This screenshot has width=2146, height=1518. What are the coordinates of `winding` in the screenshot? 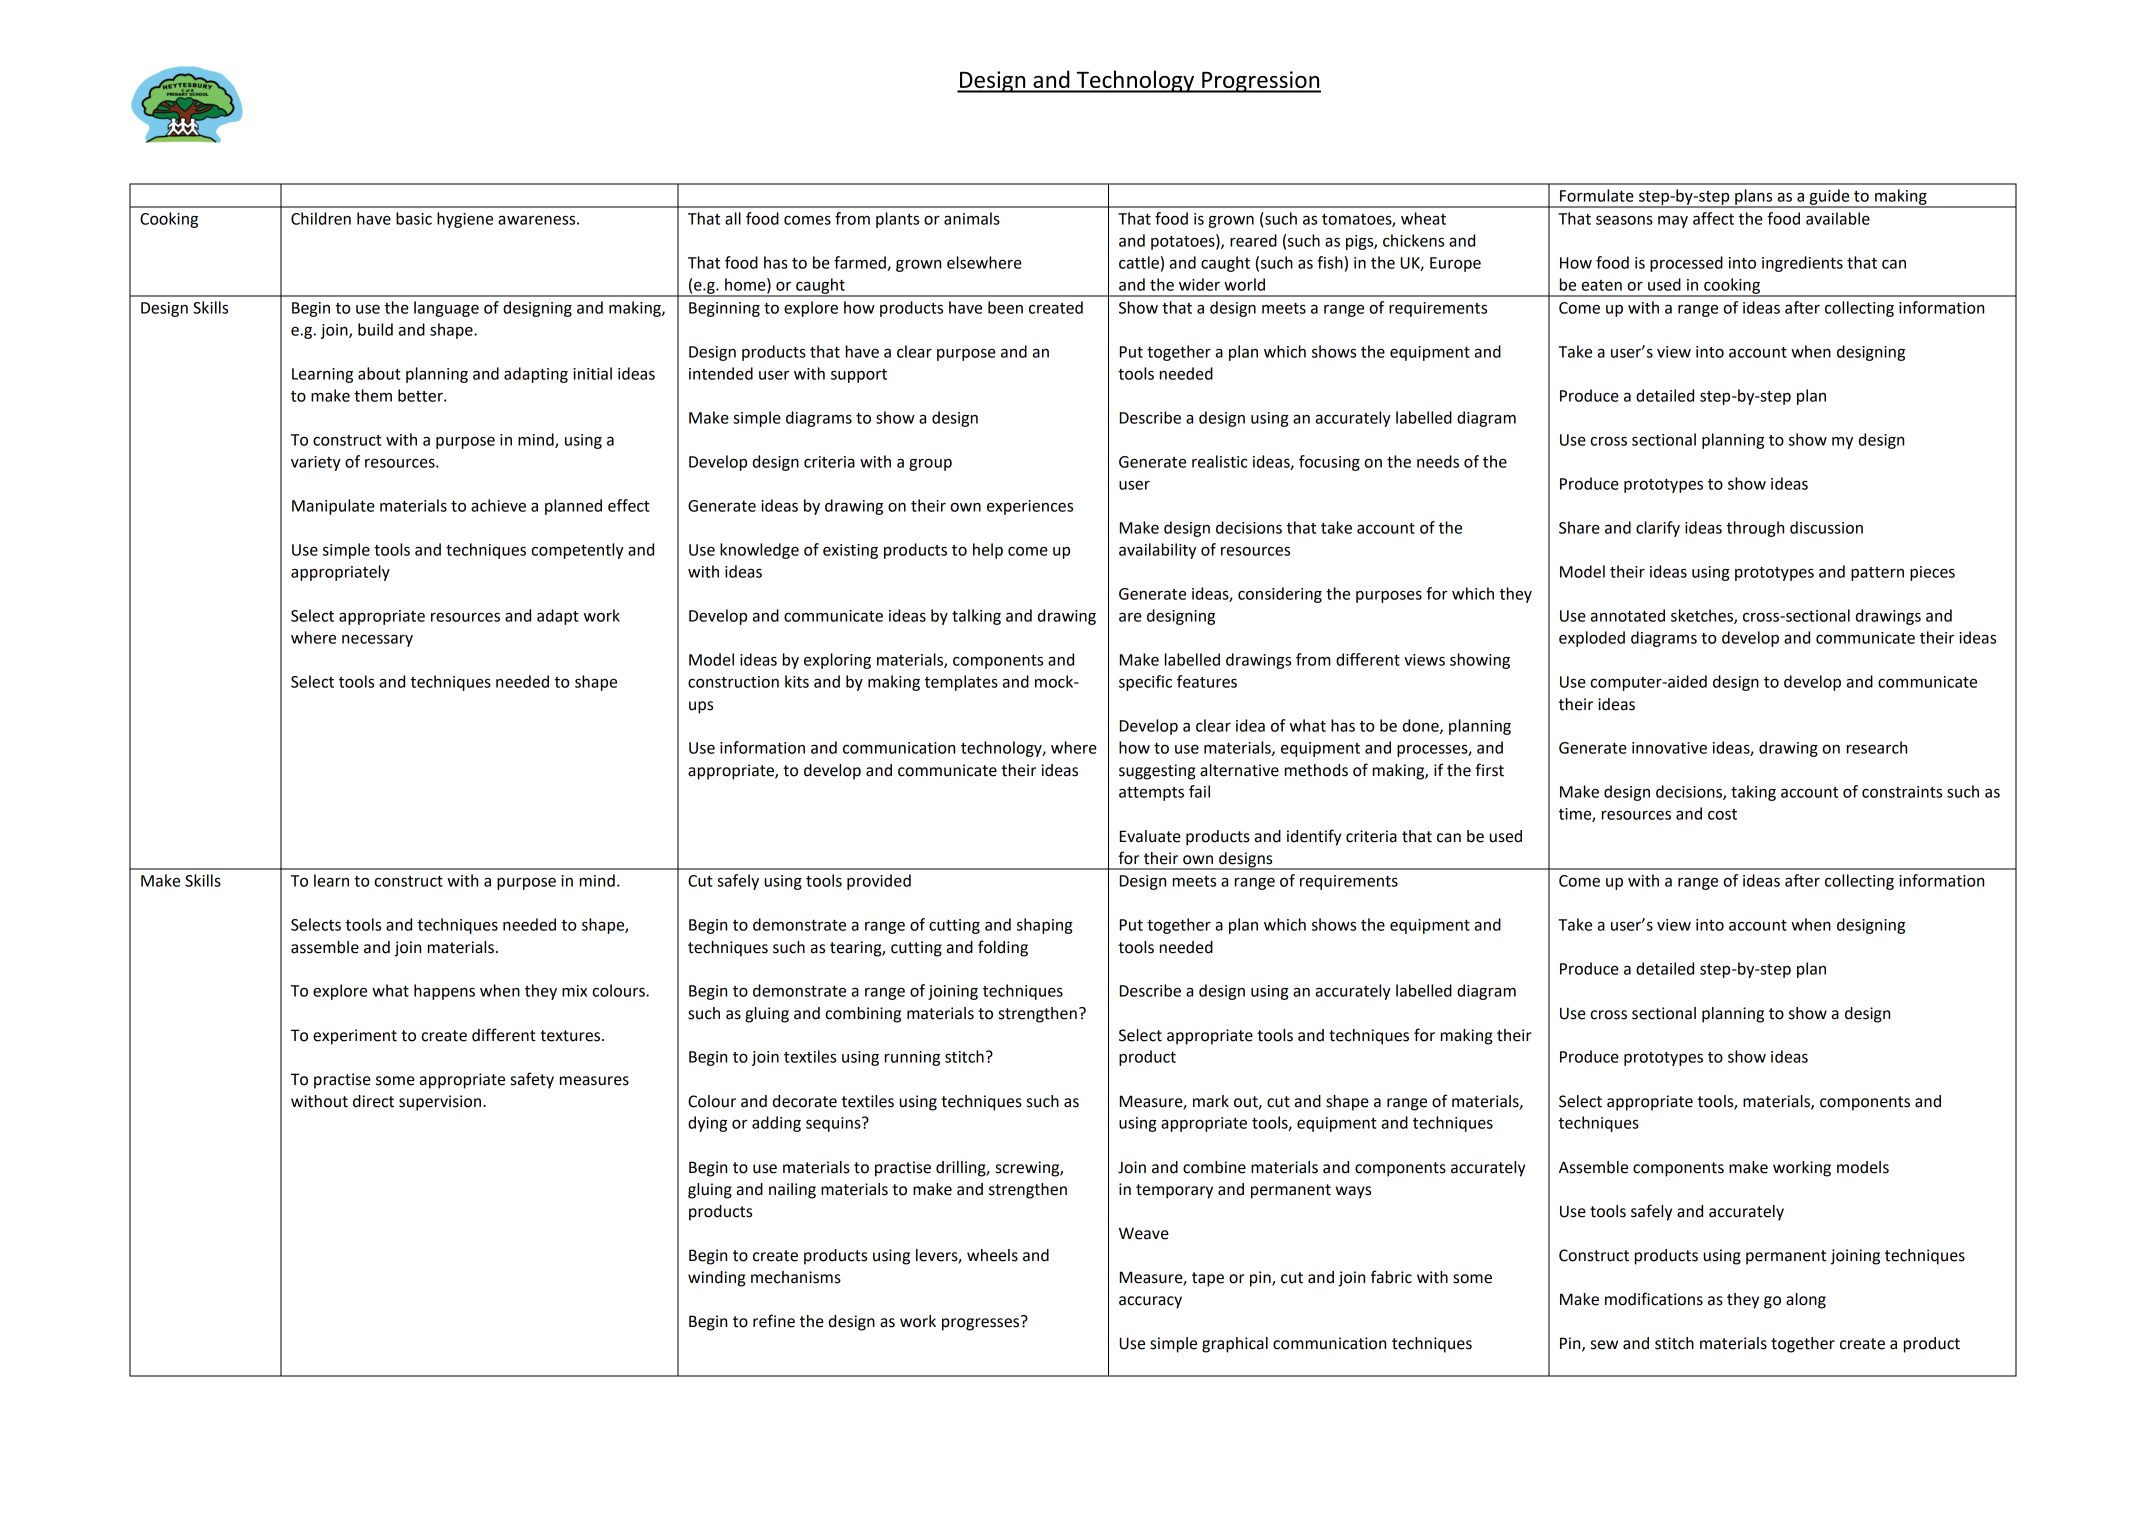 It's located at (716, 1279).
